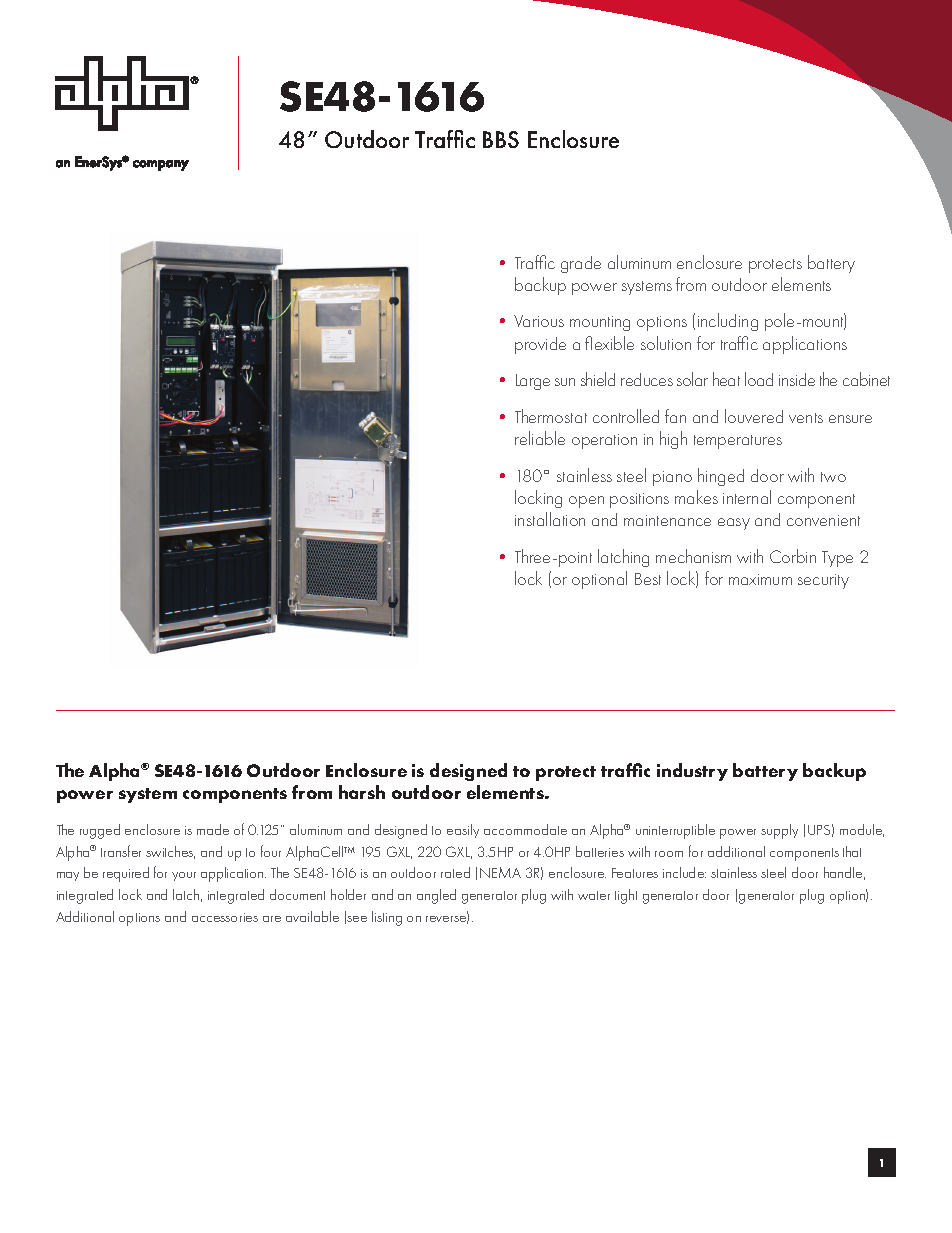 This screenshot has height=1233, width=952. Describe the element at coordinates (586, 502) in the screenshot. I see `open` at that location.
